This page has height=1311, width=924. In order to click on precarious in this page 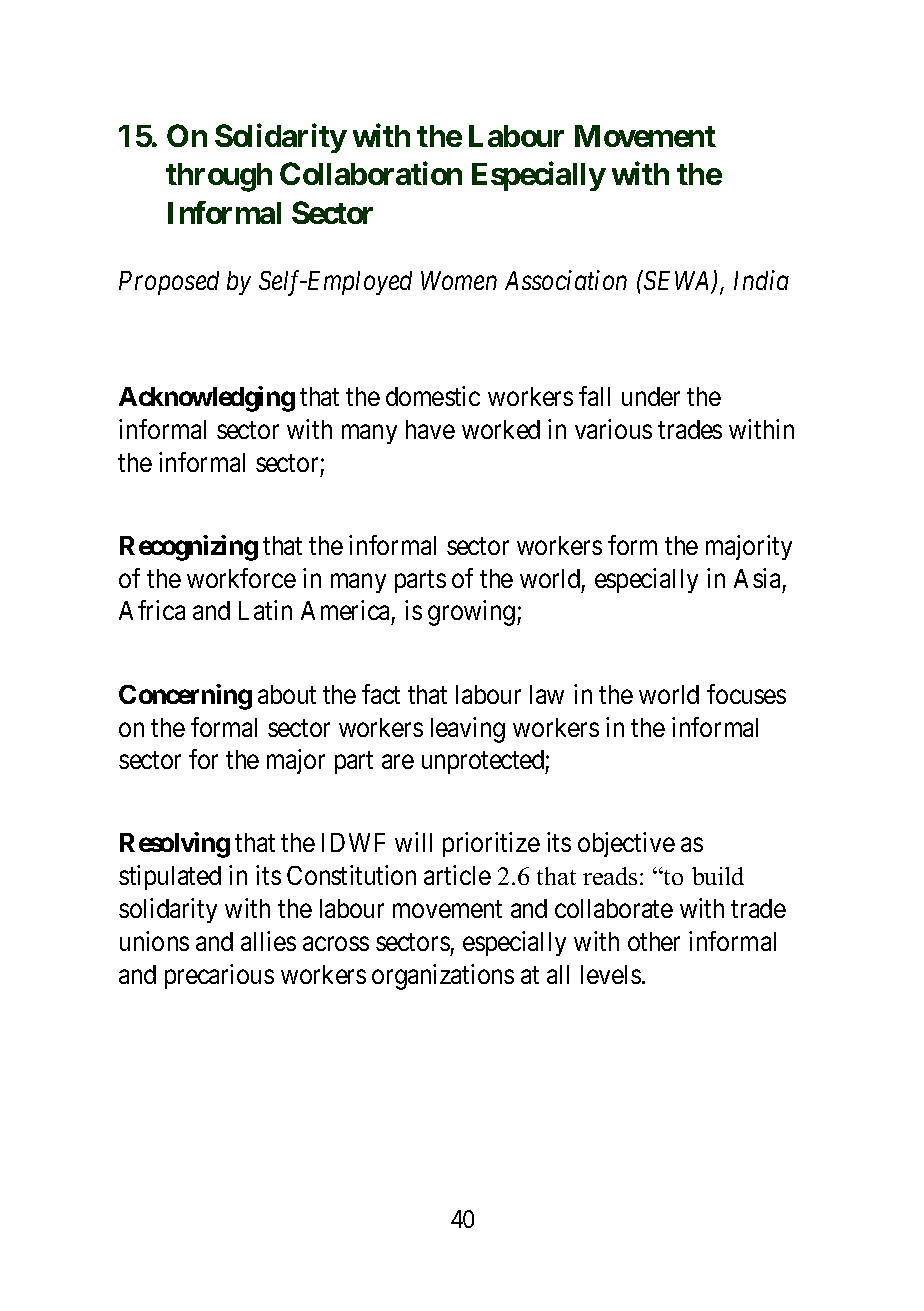, I will do `click(219, 976)`.
